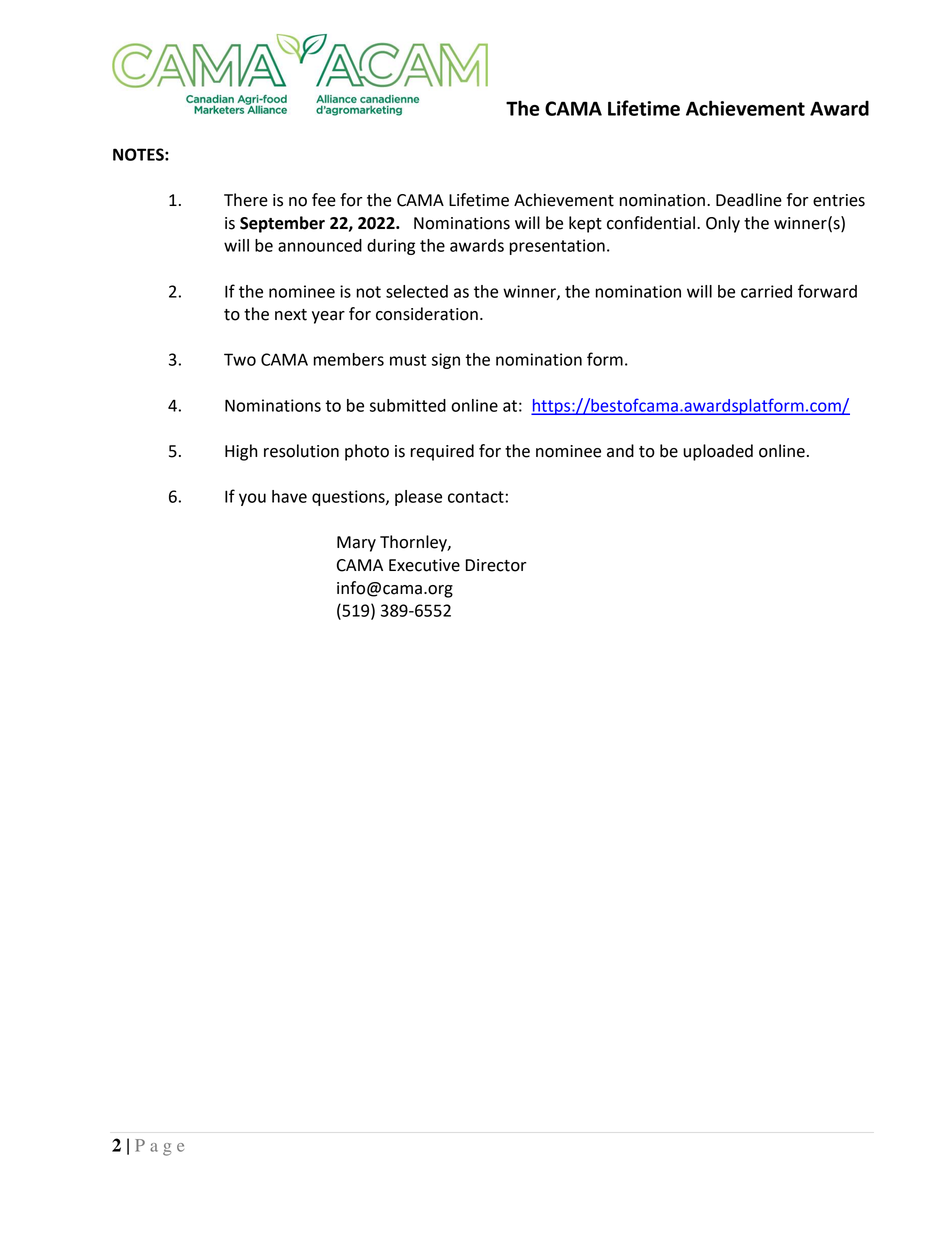 The image size is (952, 1233). Describe the element at coordinates (349, 359) in the image. I see `members` at that location.
